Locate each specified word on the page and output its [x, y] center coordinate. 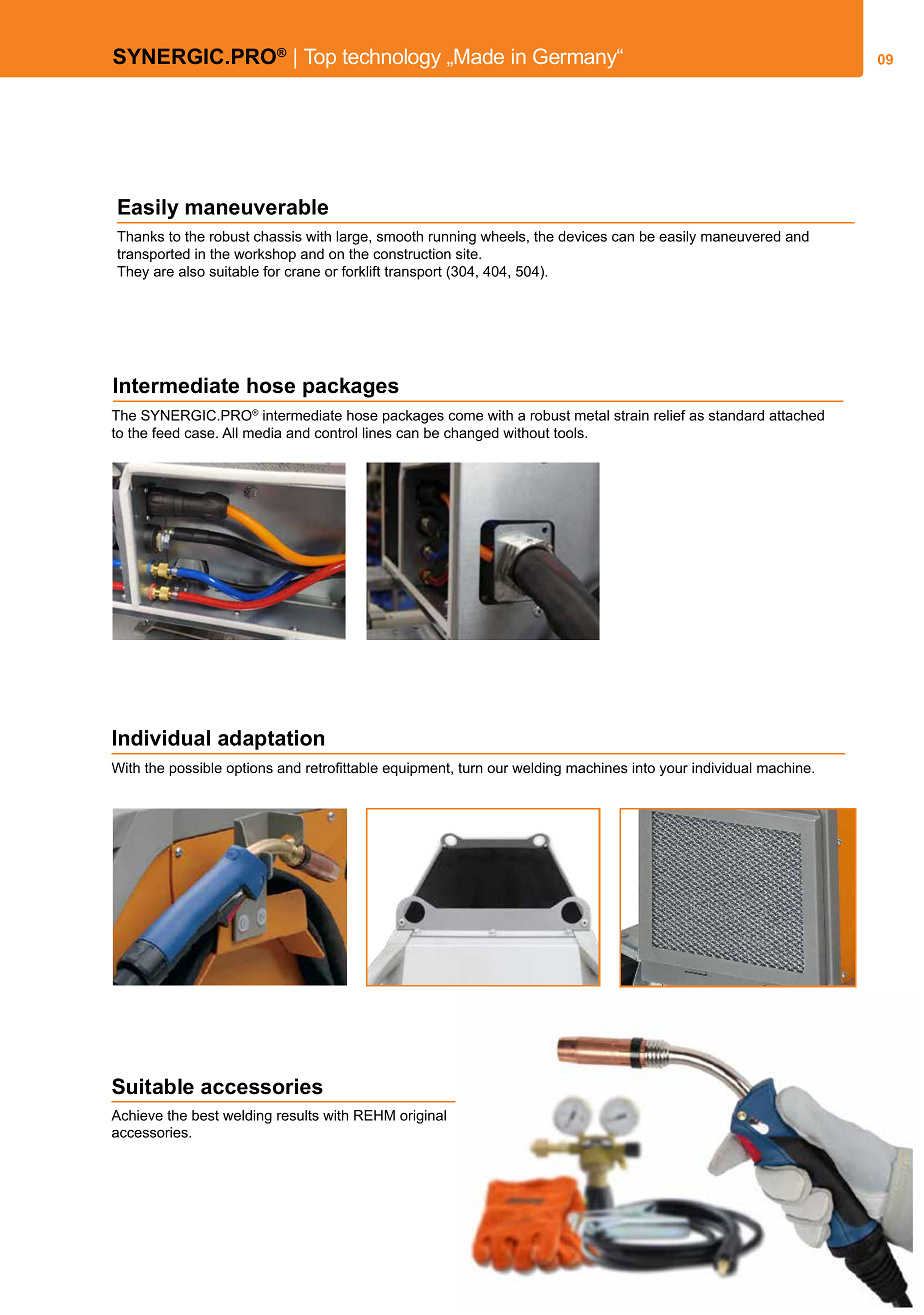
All [230, 432]
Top [320, 58]
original [423, 1117]
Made [478, 57]
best [205, 1115]
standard [736, 415]
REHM [374, 1115]
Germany [576, 58]
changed [471, 434]
